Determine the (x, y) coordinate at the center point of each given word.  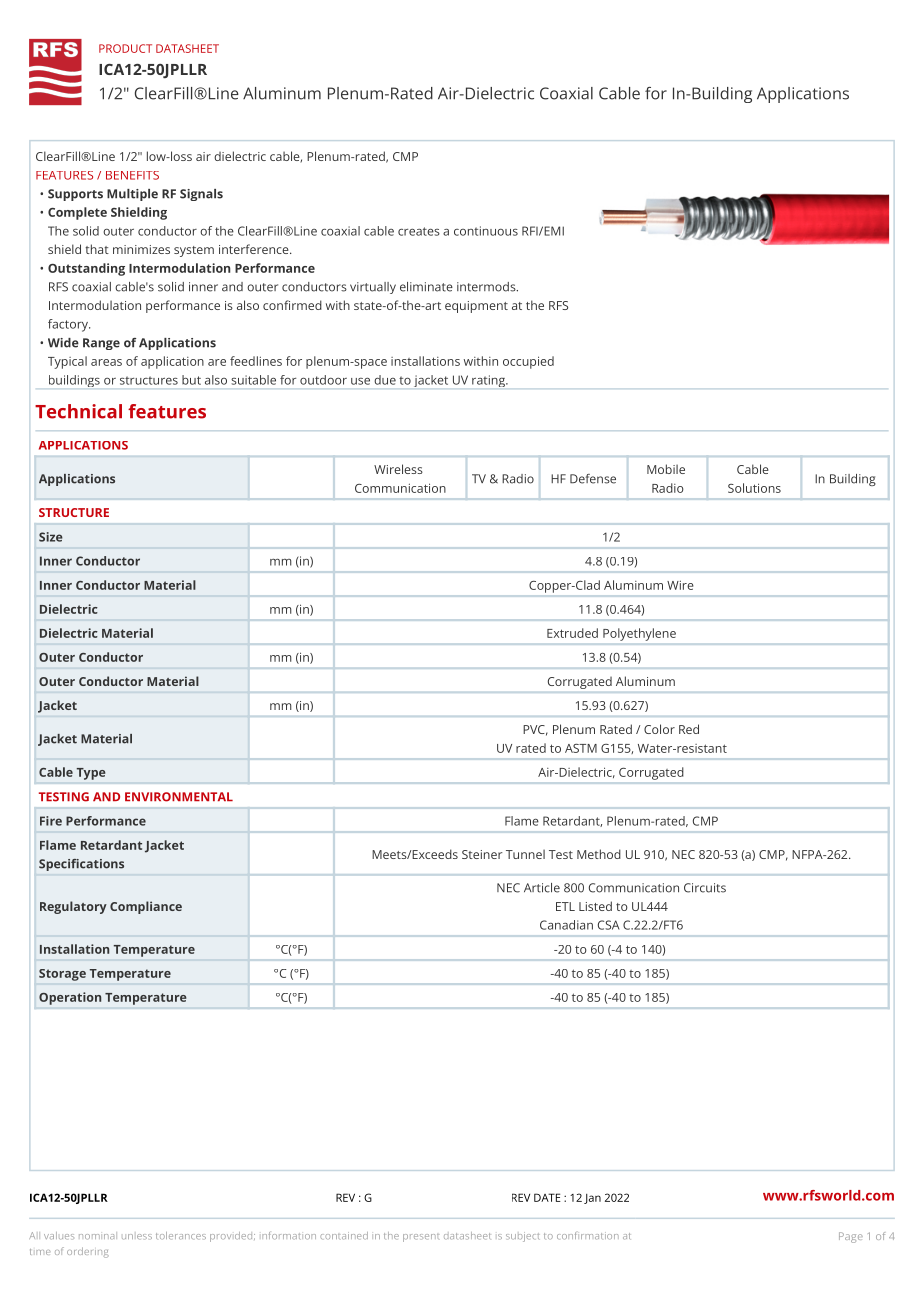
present (421, 1238)
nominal (98, 1235)
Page (851, 1237)
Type (91, 774)
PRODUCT (125, 48)
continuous (486, 231)
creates (419, 231)
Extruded (572, 633)
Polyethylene (639, 634)
